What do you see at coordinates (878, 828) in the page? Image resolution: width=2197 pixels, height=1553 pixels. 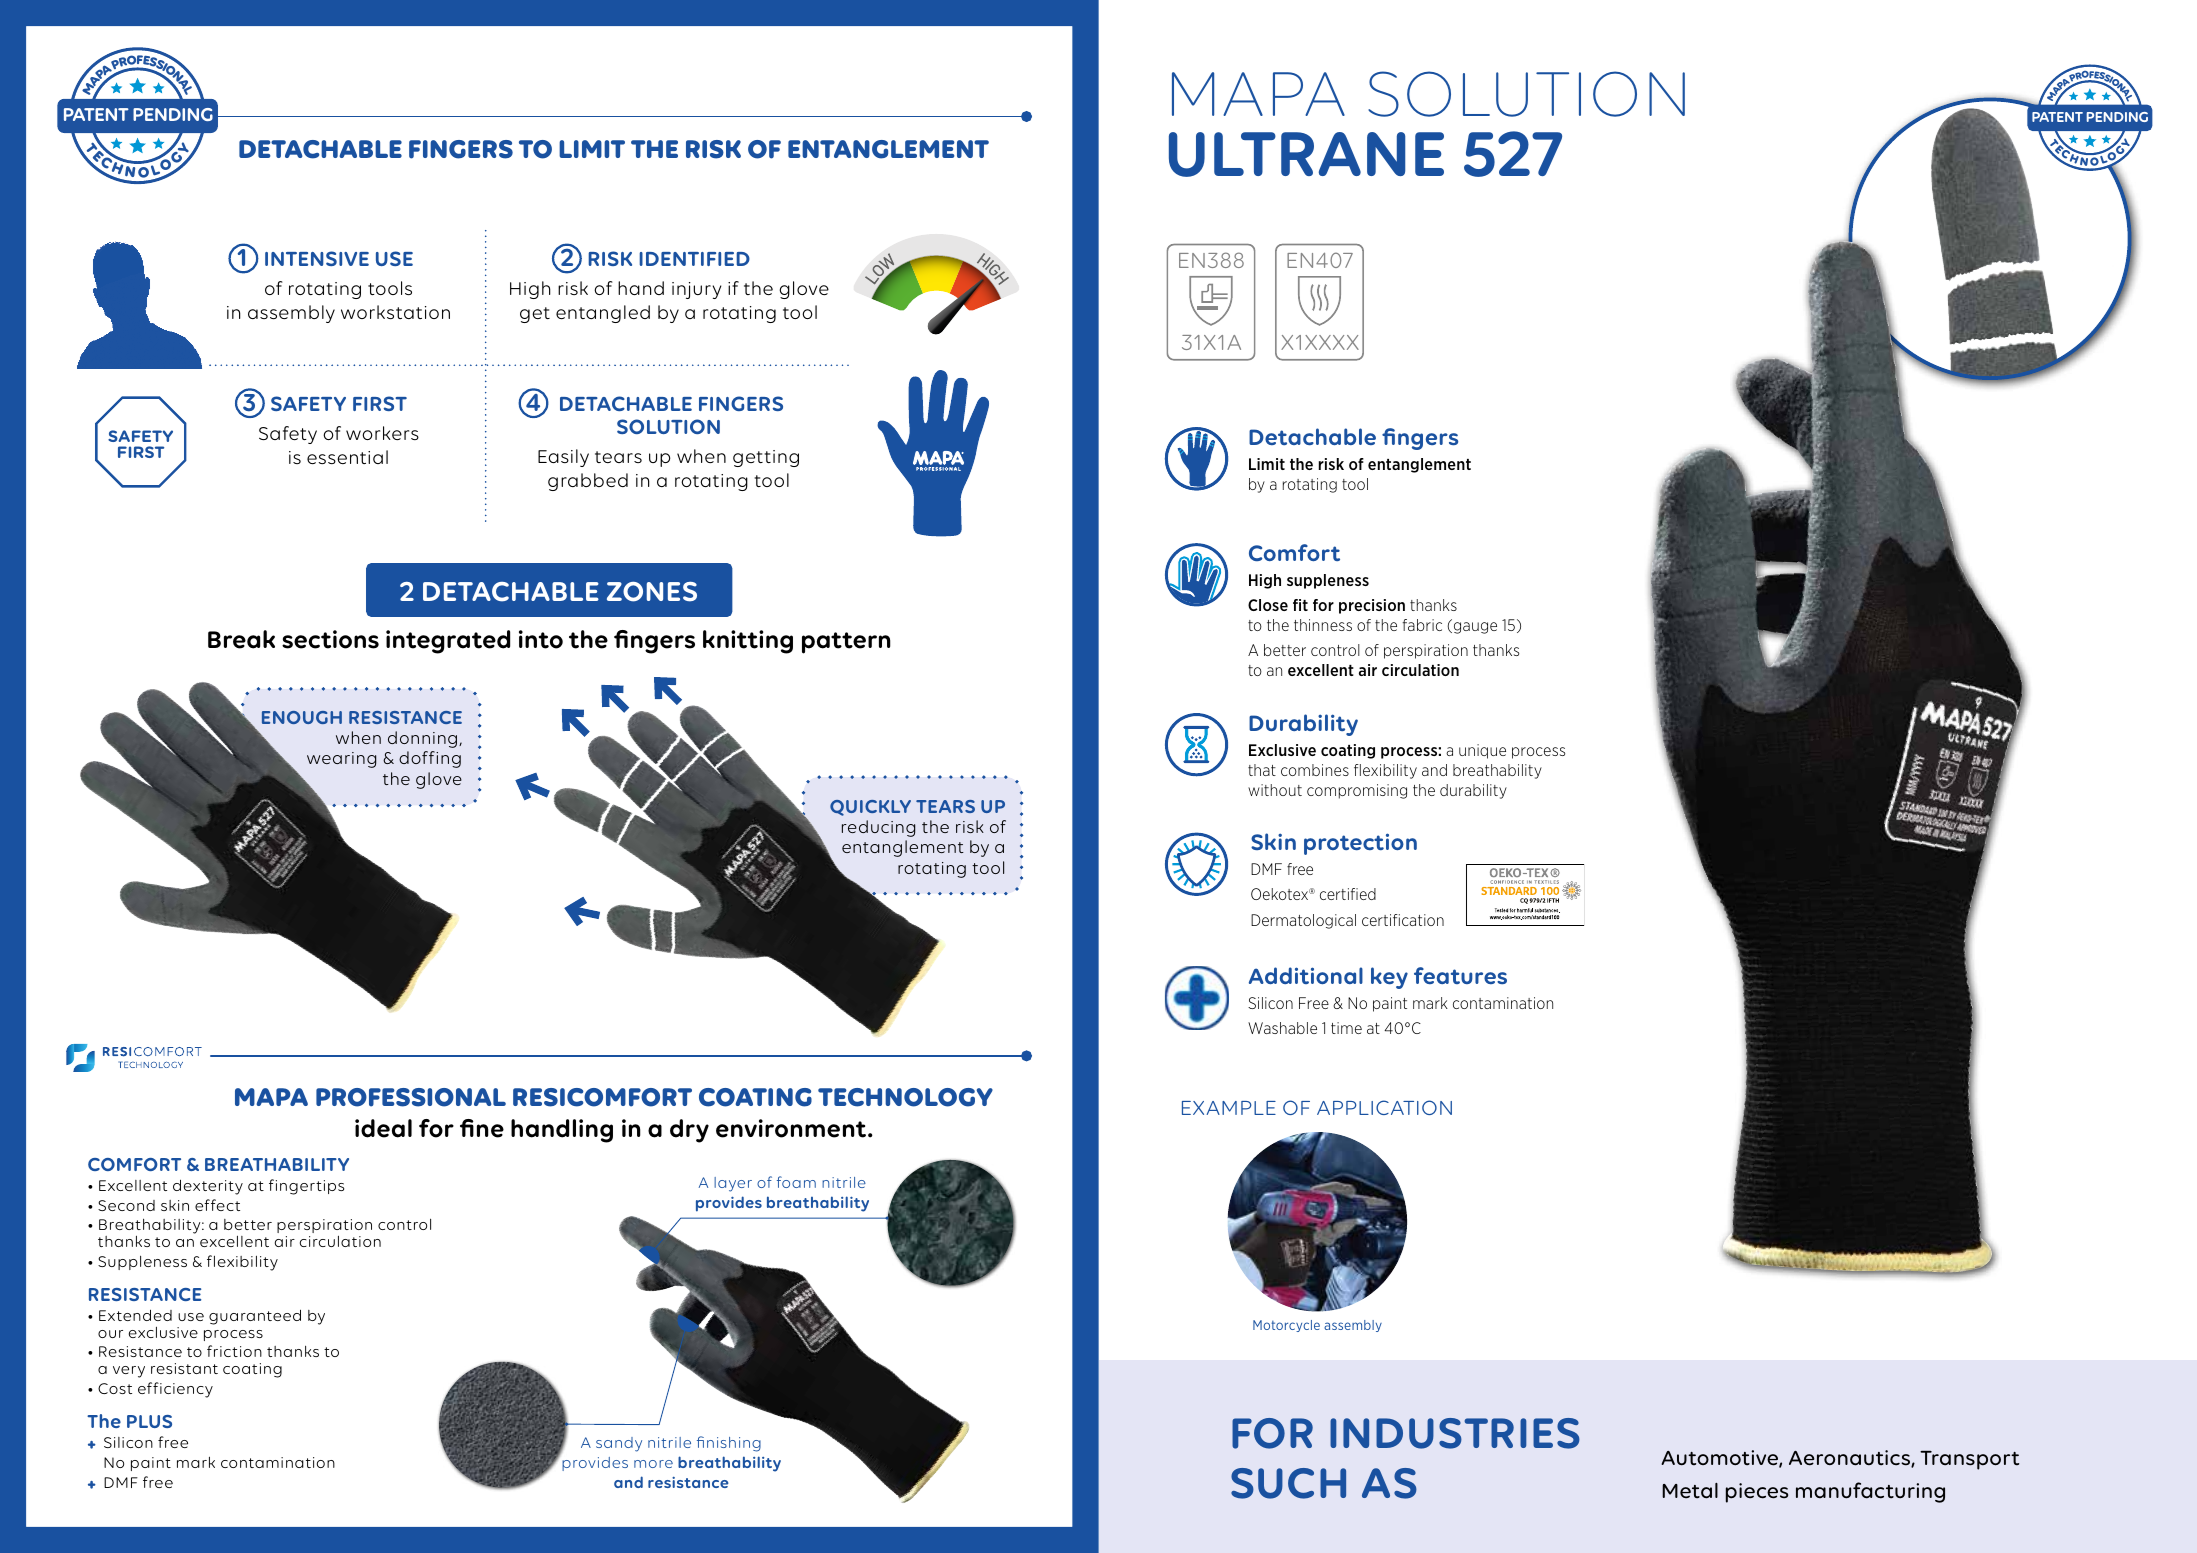 I see `reducing` at bounding box center [878, 828].
